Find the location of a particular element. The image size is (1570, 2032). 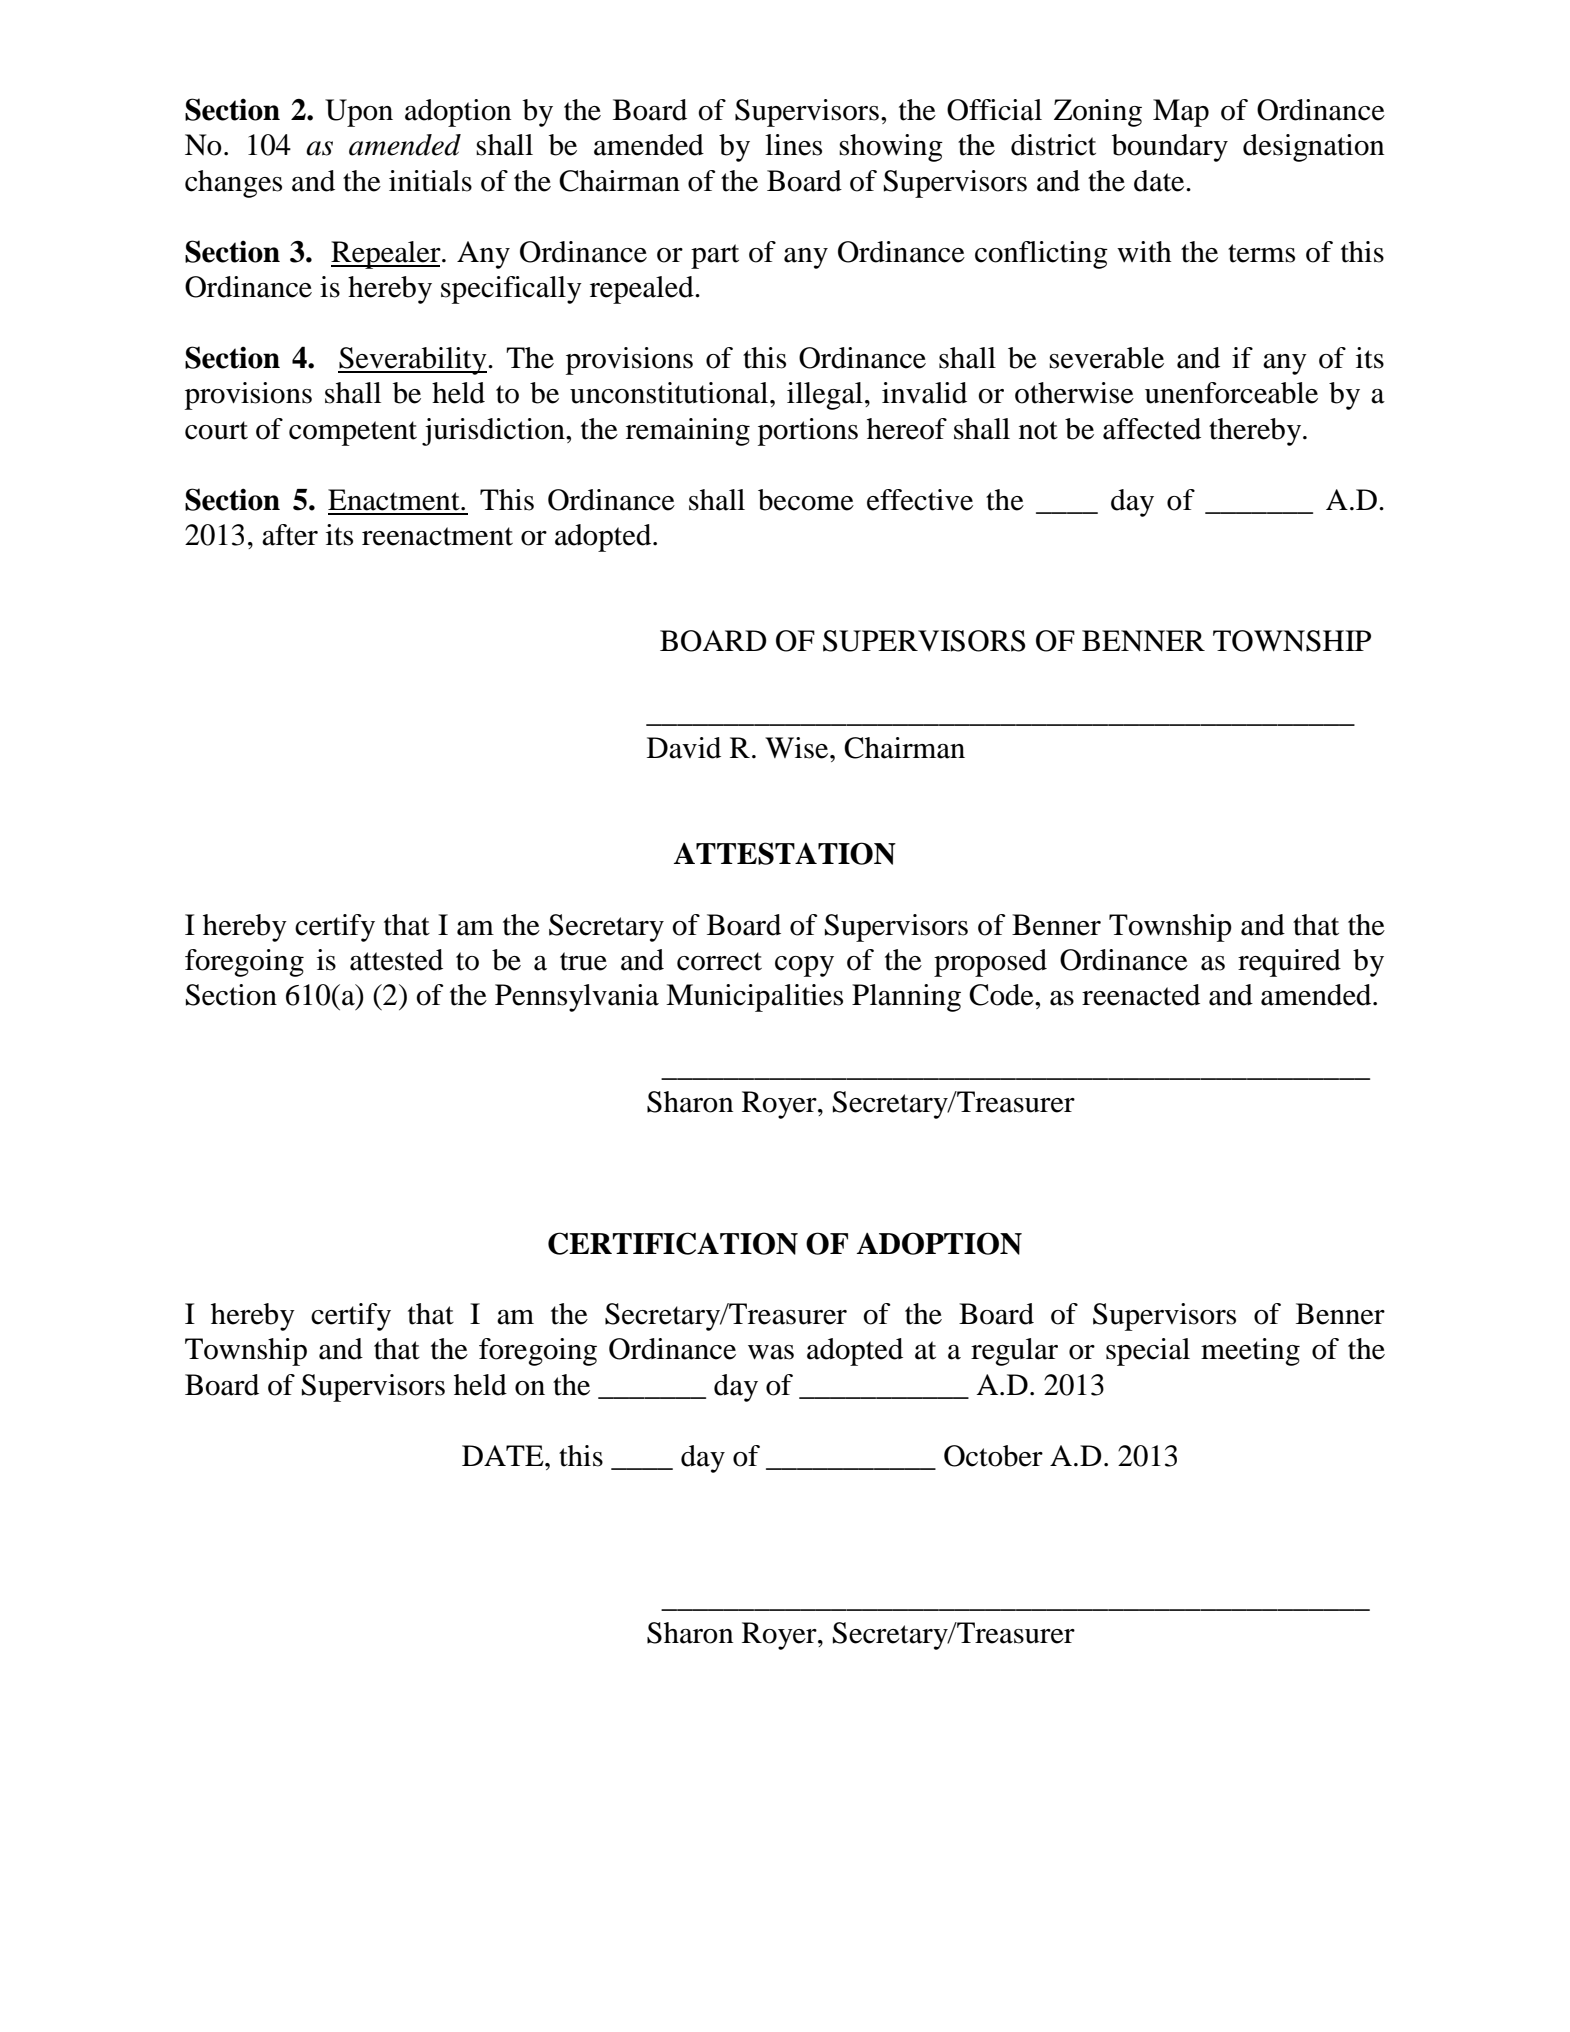

special is located at coordinates (1148, 1352).
